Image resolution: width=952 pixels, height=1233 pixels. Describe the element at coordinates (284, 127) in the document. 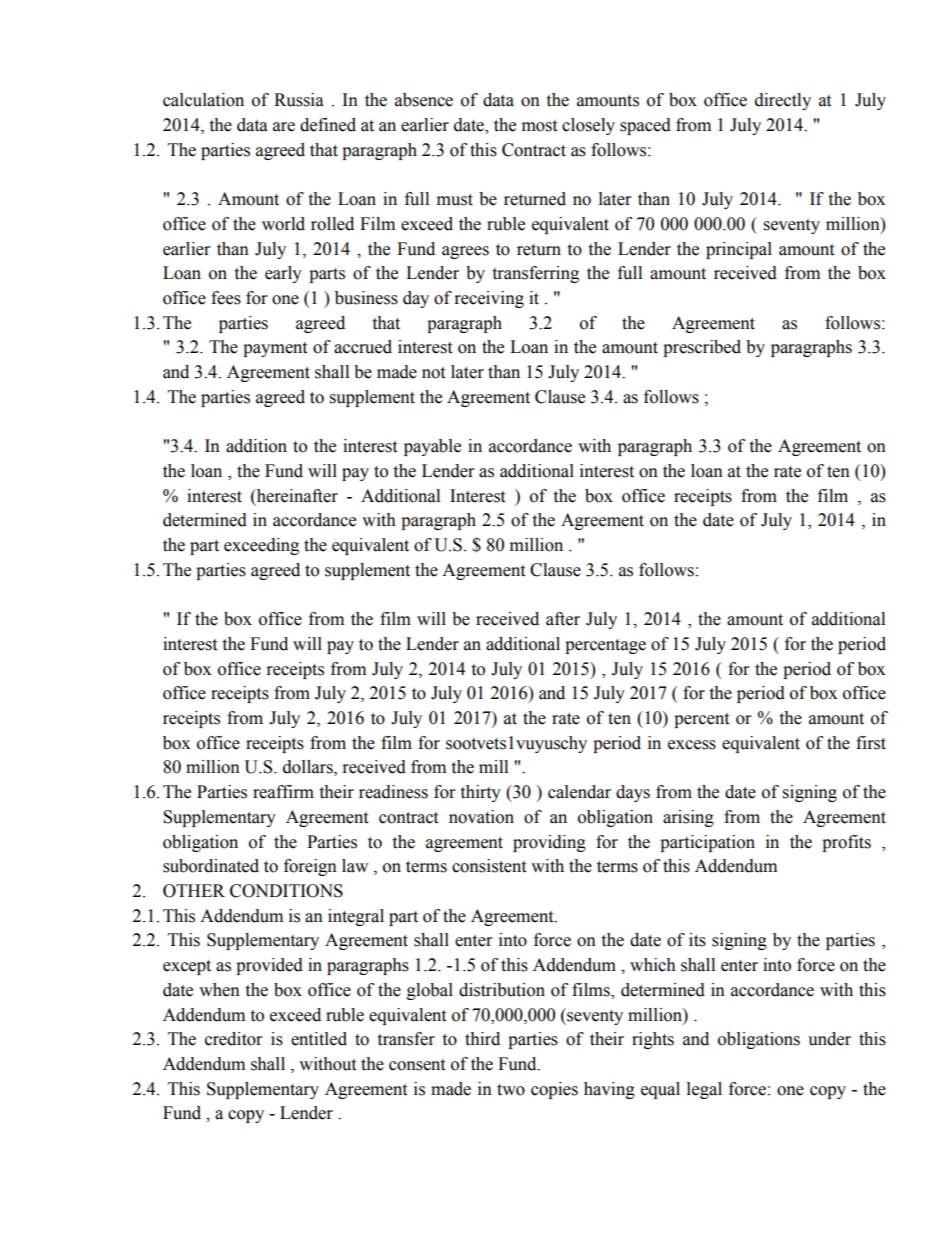

I see `are` at that location.
